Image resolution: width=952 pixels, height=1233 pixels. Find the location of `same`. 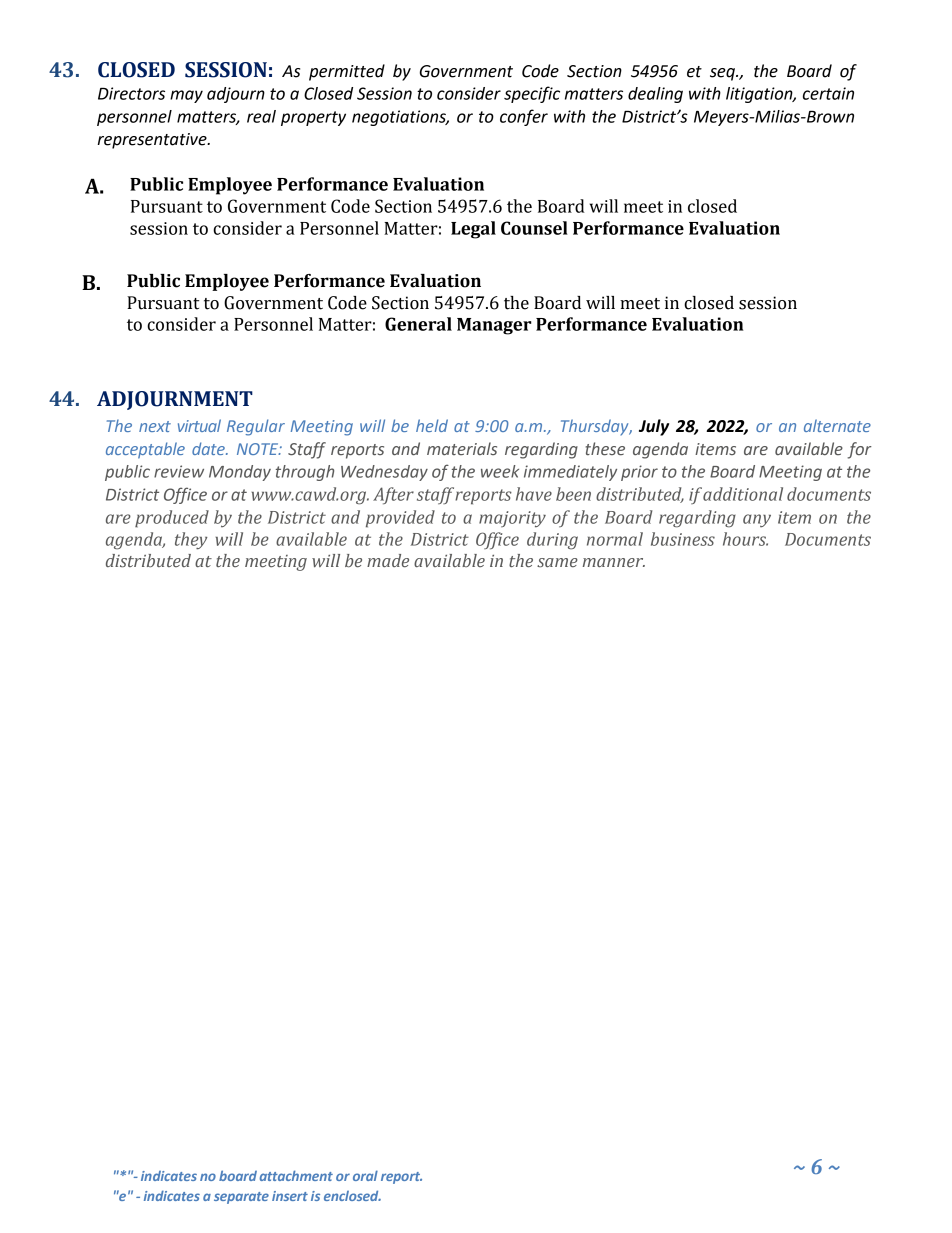

same is located at coordinates (557, 562).
